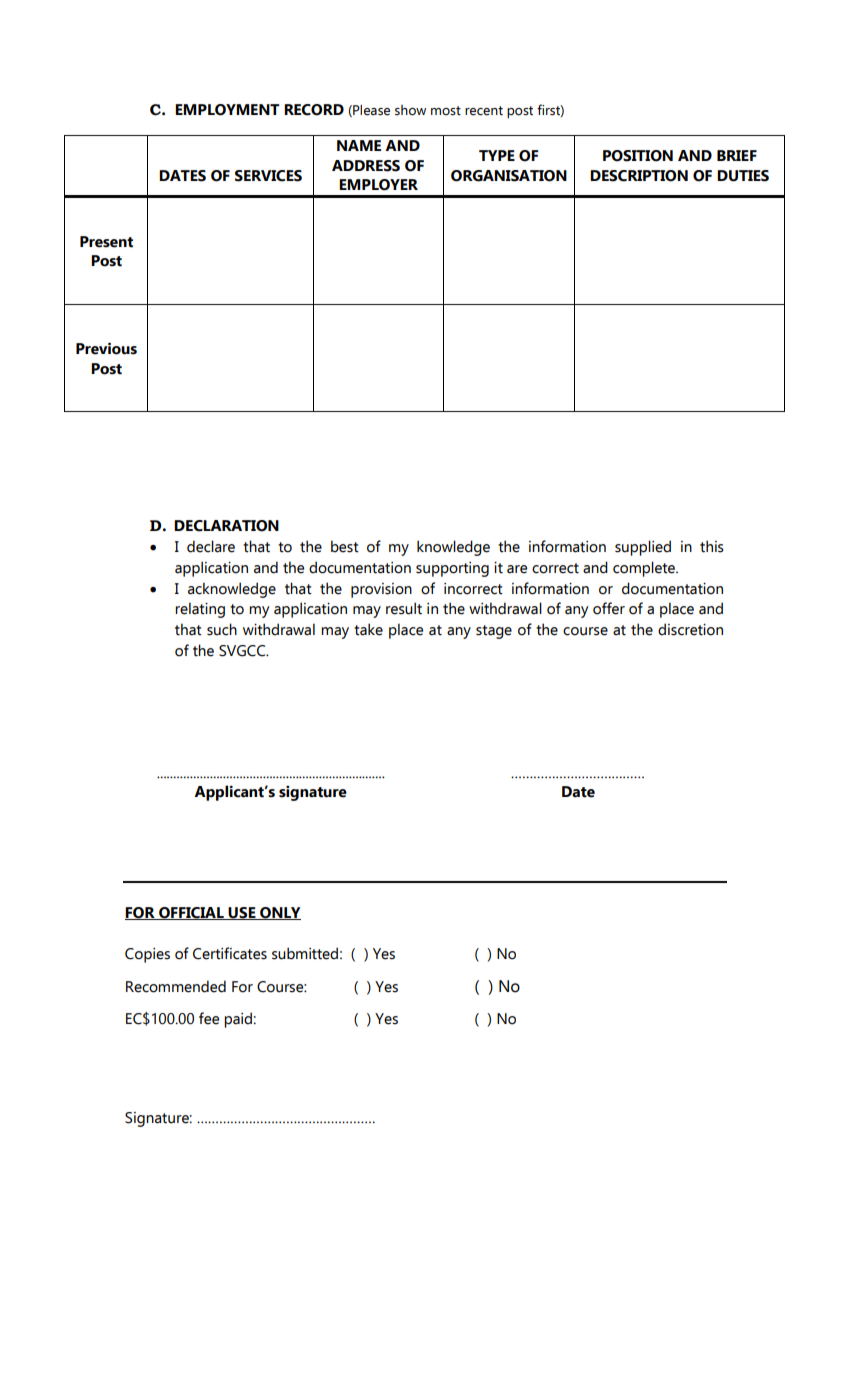 The height and width of the screenshot is (1400, 849). What do you see at coordinates (227, 110) in the screenshot?
I see `EMPLOYMENT` at bounding box center [227, 110].
